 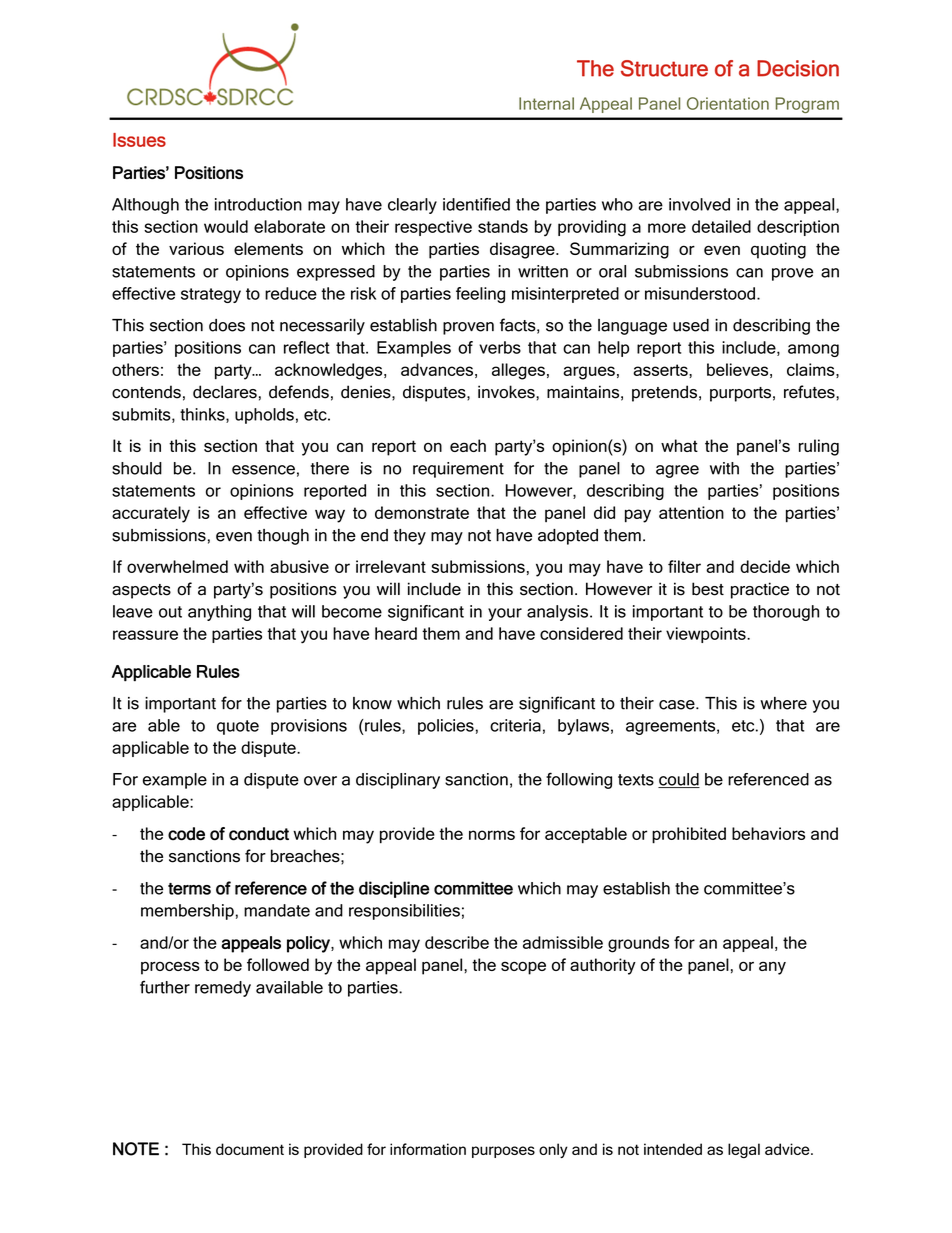 What do you see at coordinates (238, 727) in the image?
I see `quote` at bounding box center [238, 727].
